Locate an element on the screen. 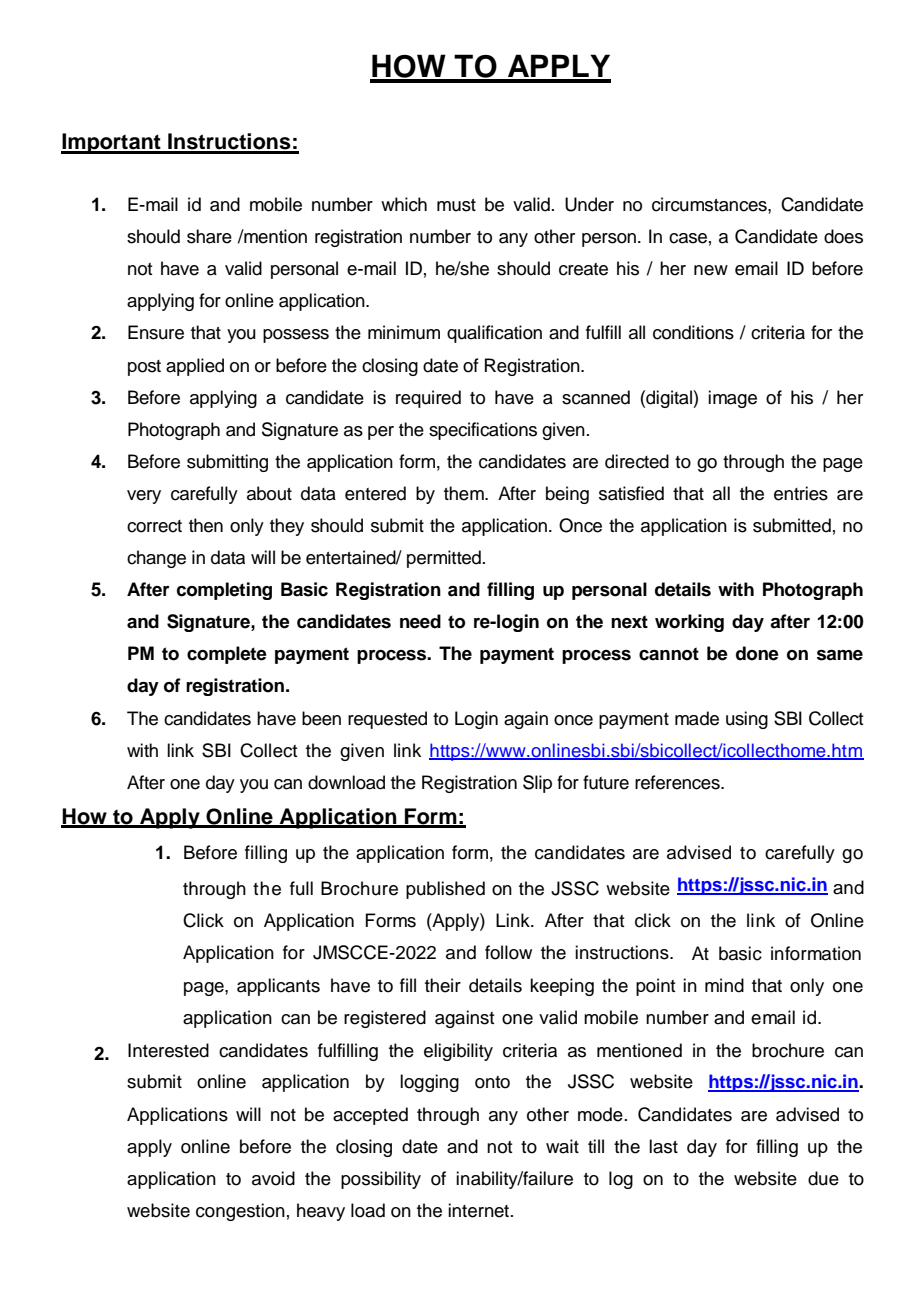  applicants is located at coordinates (278, 987).
